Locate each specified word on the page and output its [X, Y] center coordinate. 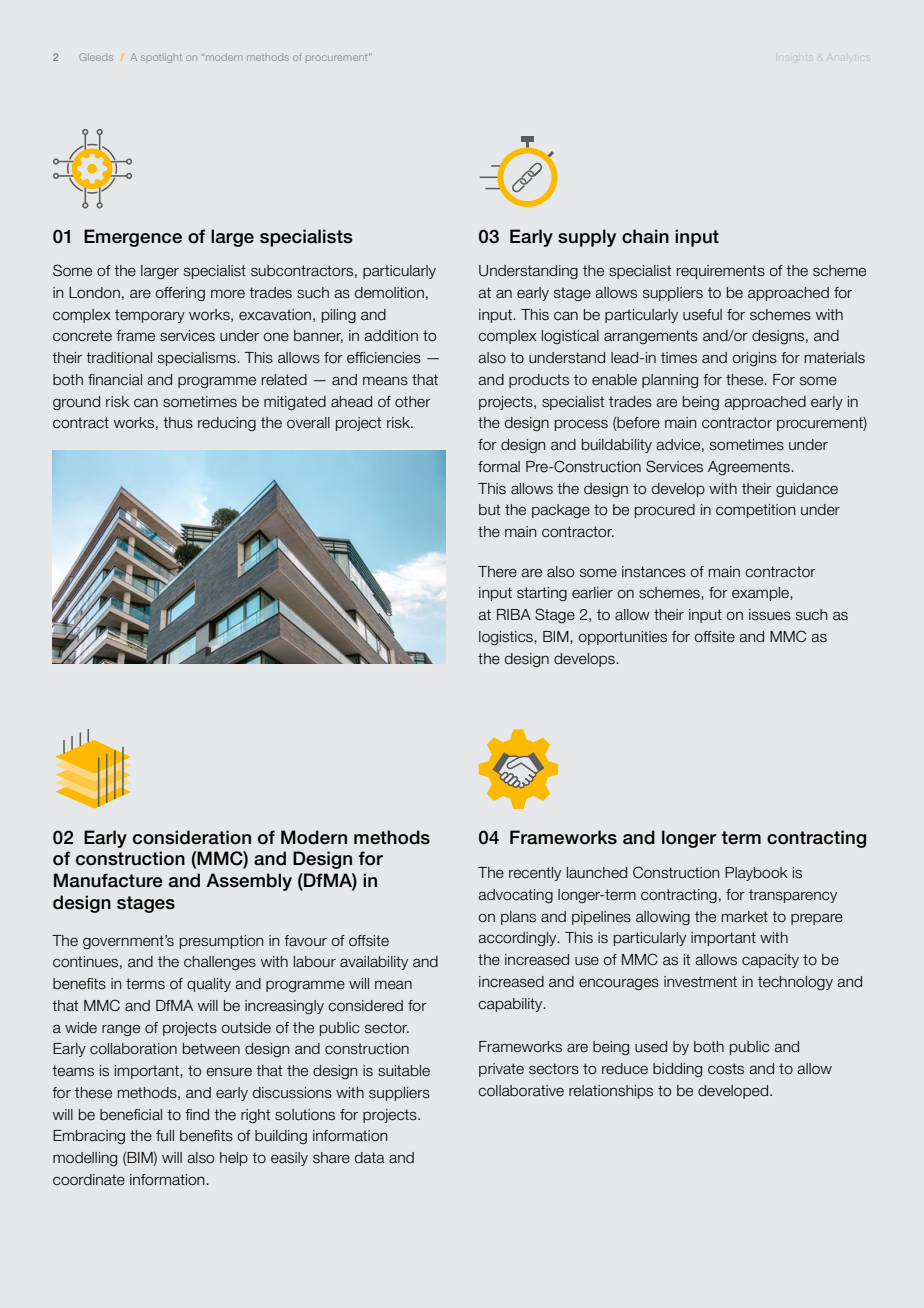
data [370, 1158]
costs [726, 1069]
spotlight [161, 58]
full [165, 1135]
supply [587, 238]
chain [645, 236]
